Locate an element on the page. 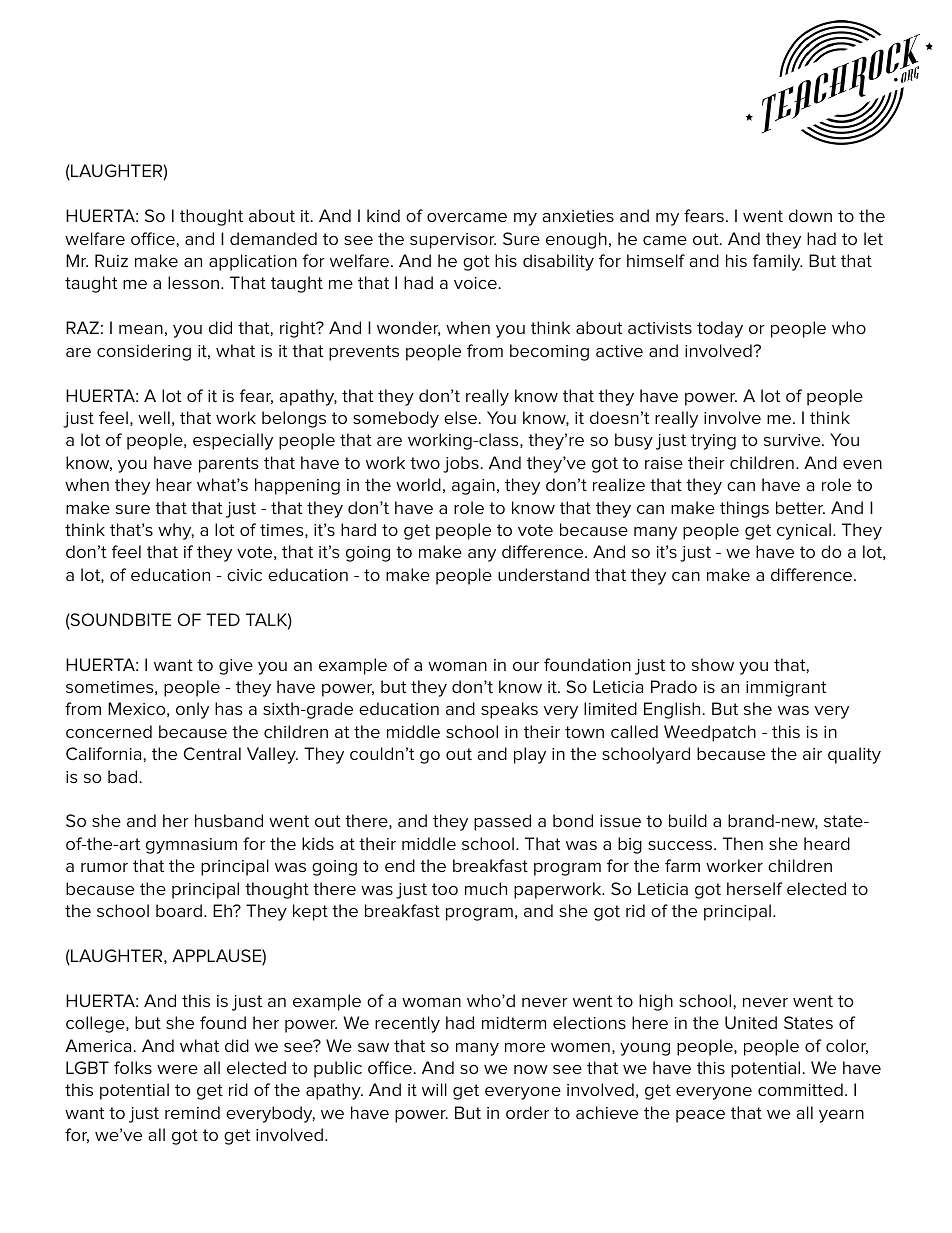 The height and width of the image is (1233, 952). were is located at coordinates (177, 1069).
